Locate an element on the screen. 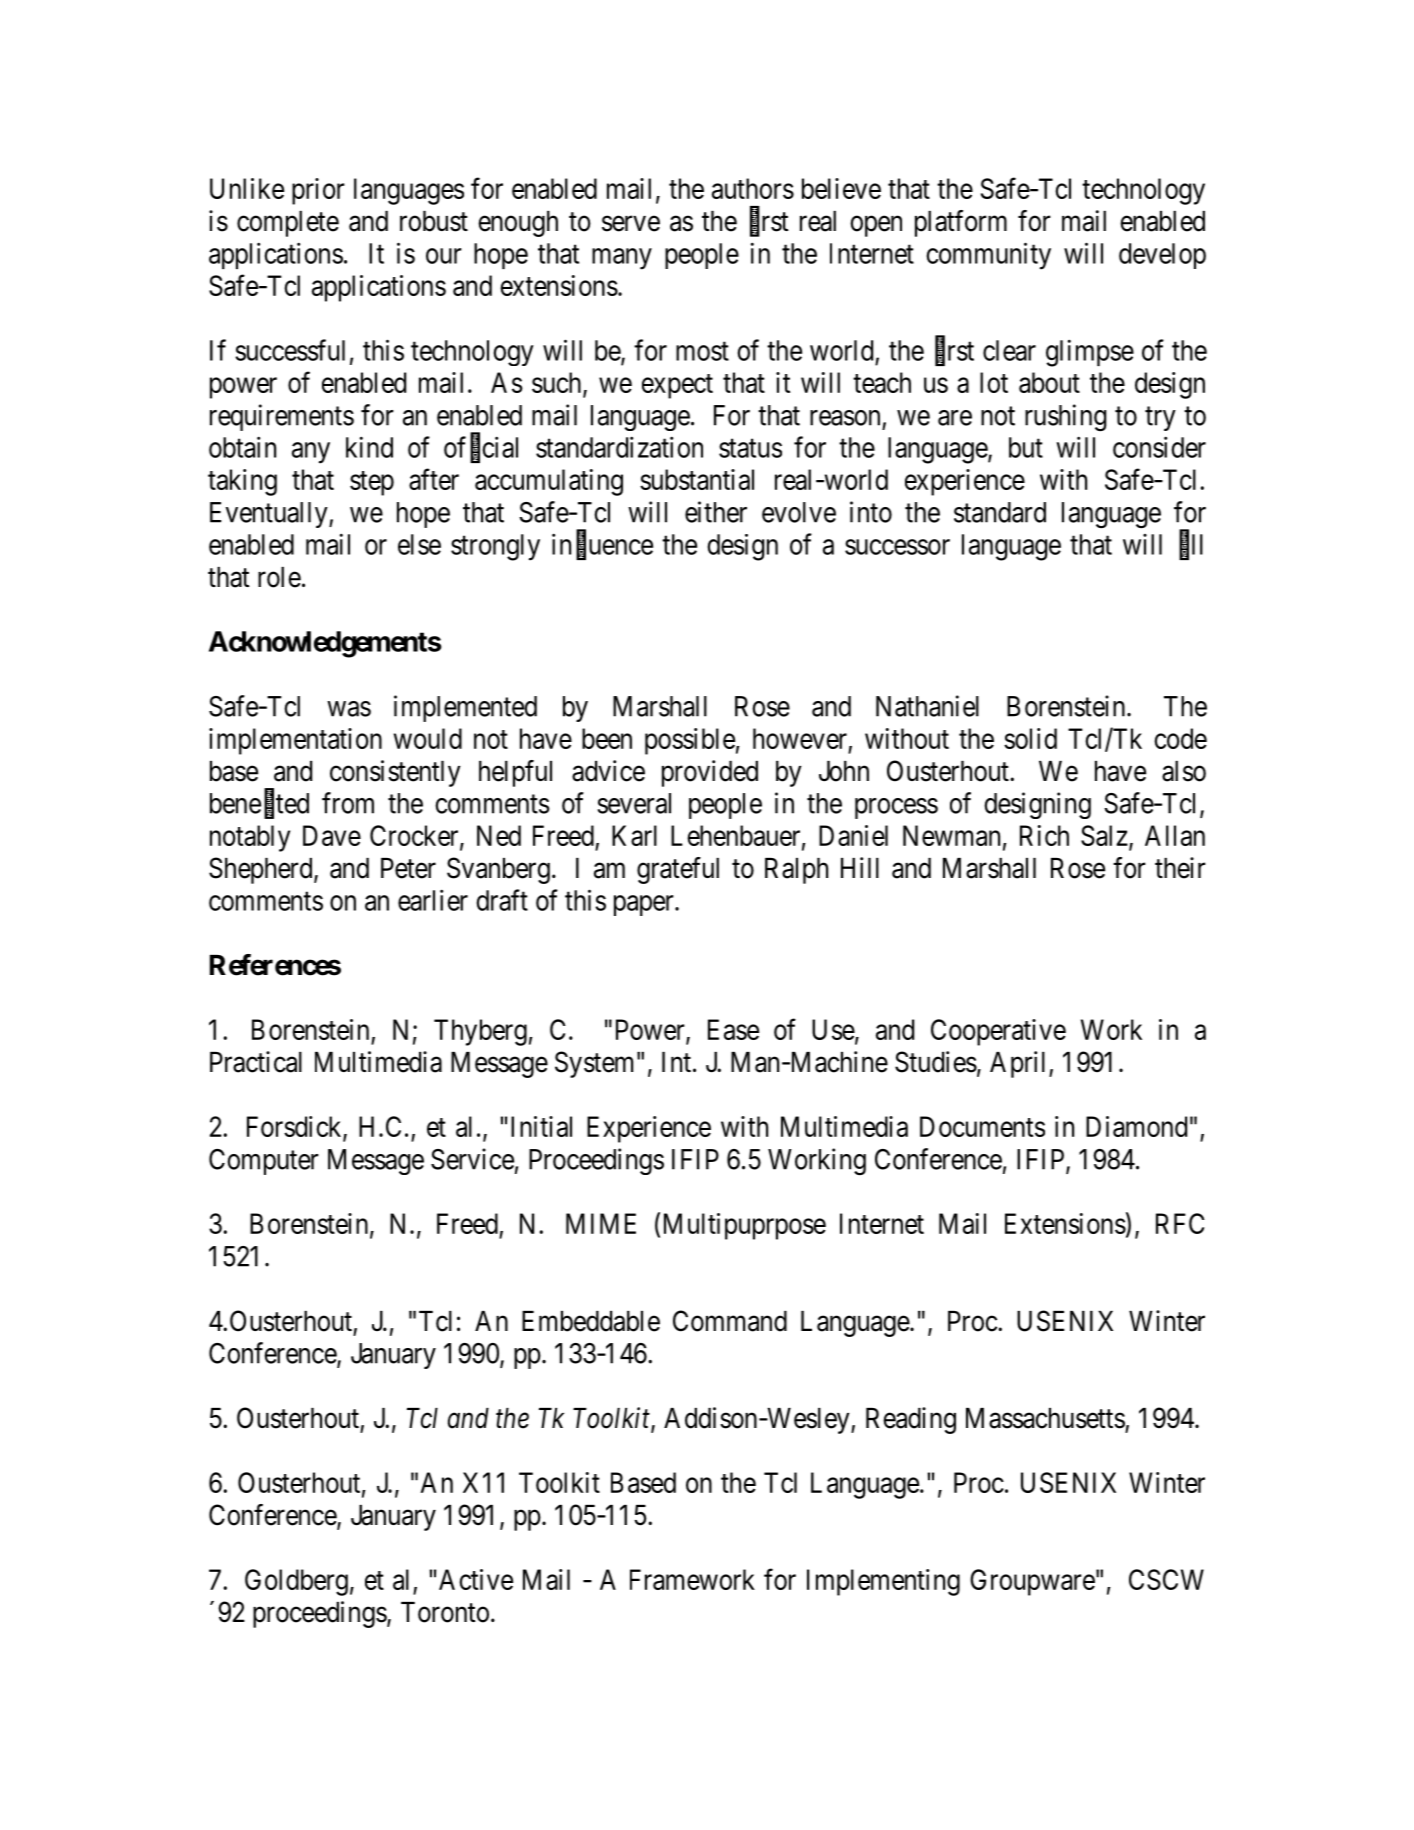 This screenshot has height=1830, width=1414. community is located at coordinates (989, 256).
